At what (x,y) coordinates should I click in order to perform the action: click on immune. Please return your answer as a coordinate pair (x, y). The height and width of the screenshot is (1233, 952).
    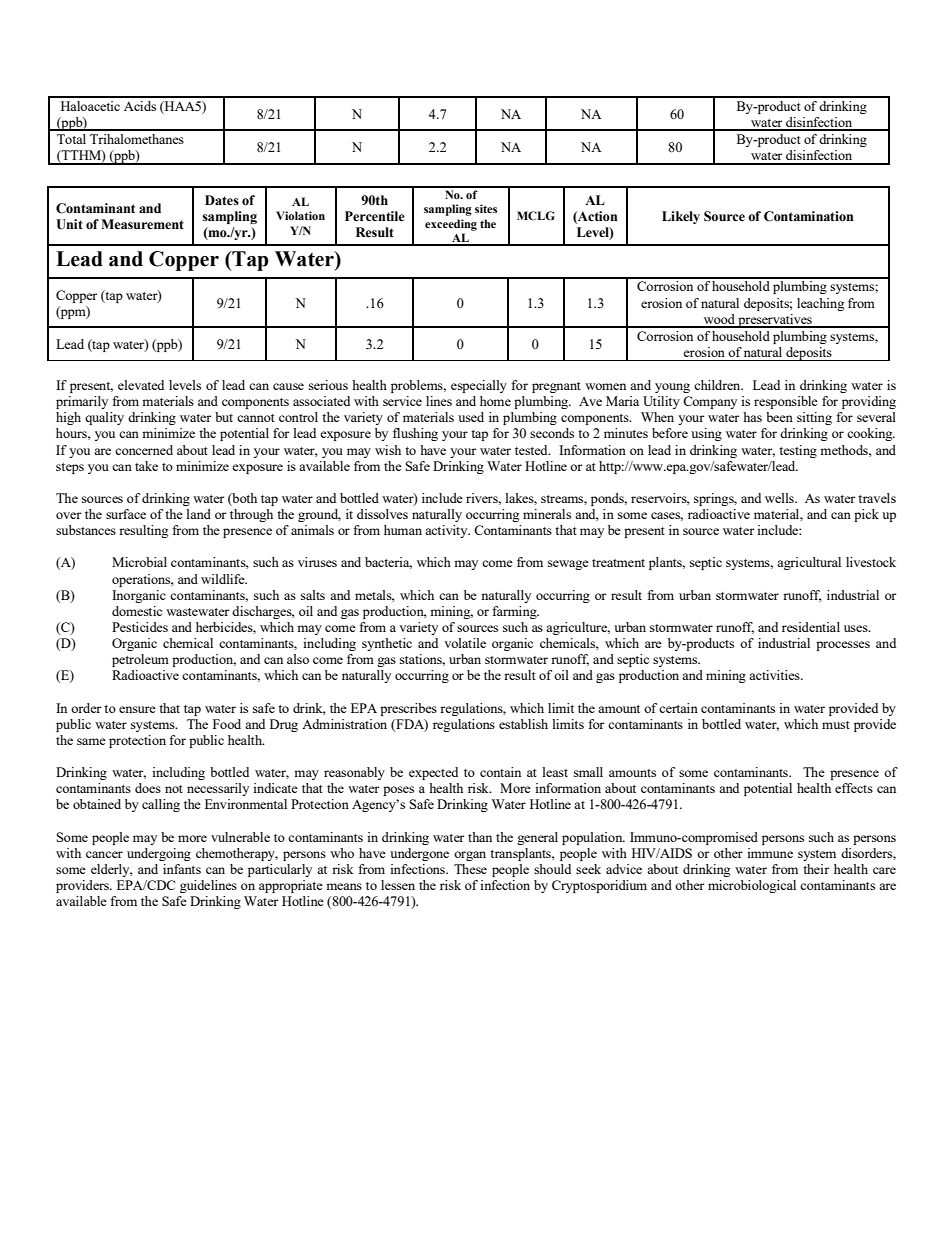
    Looking at the image, I should click on (770, 853).
